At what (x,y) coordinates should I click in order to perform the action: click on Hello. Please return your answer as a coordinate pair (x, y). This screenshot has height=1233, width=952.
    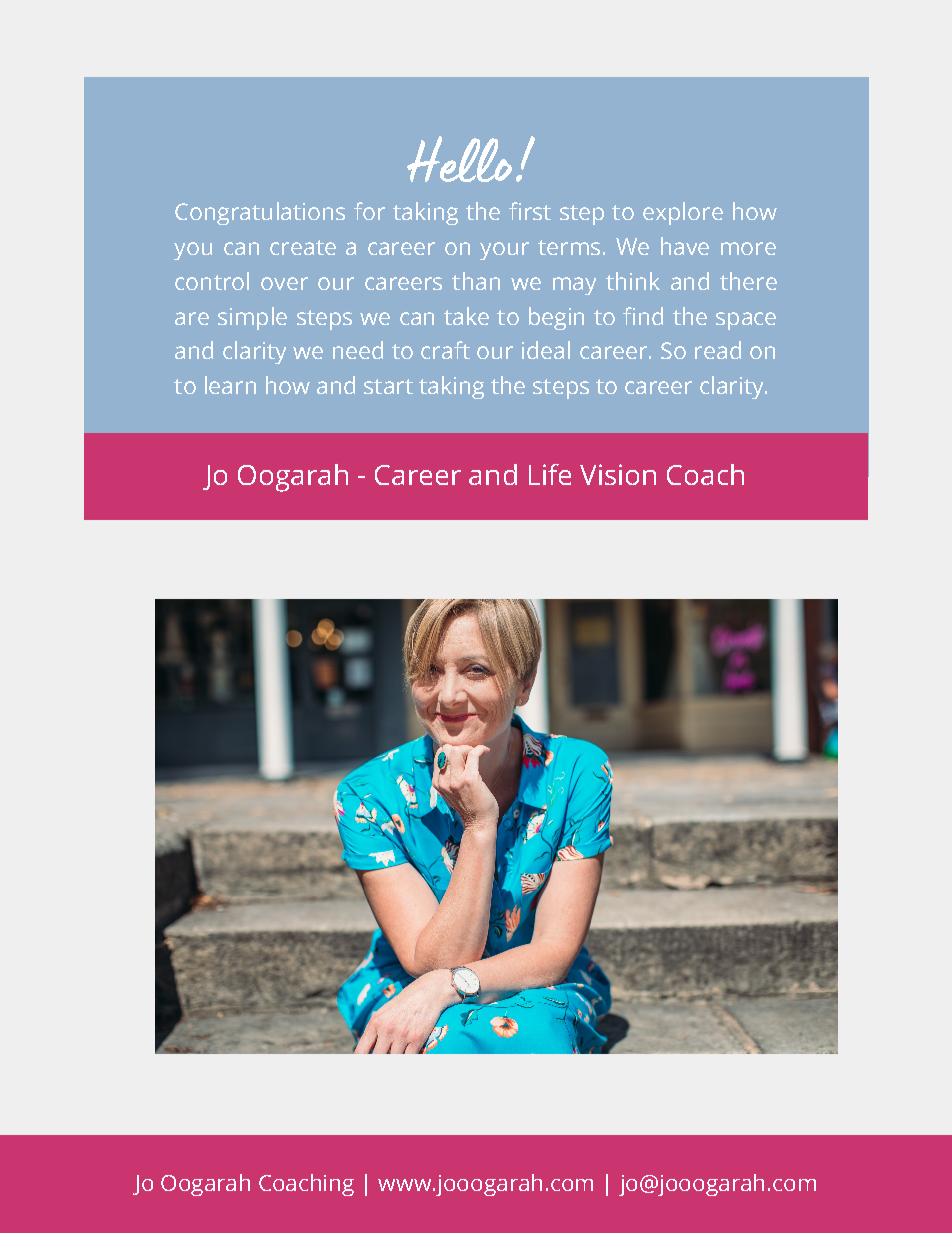
    Looking at the image, I should click on (459, 159).
